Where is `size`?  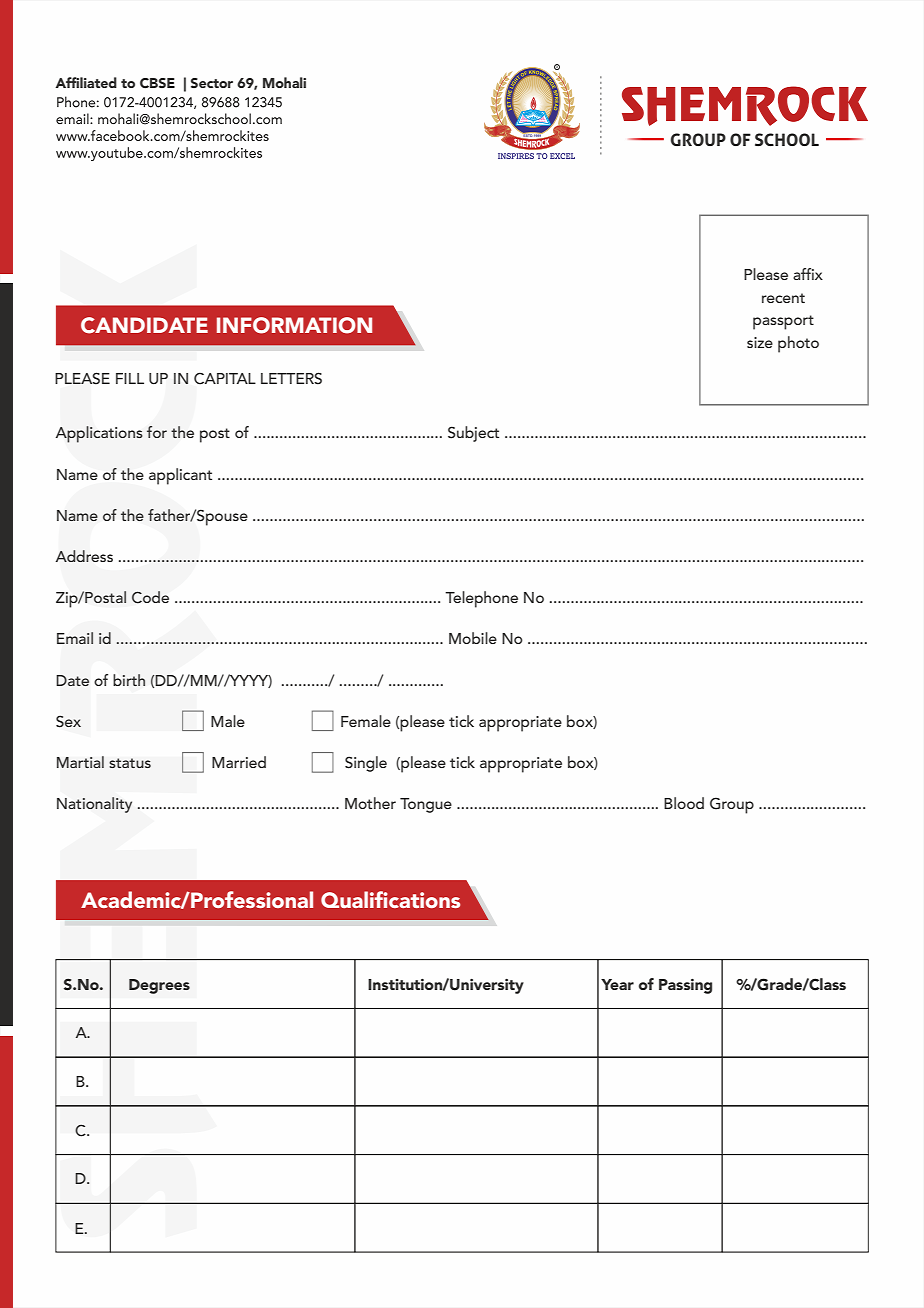 size is located at coordinates (760, 342).
